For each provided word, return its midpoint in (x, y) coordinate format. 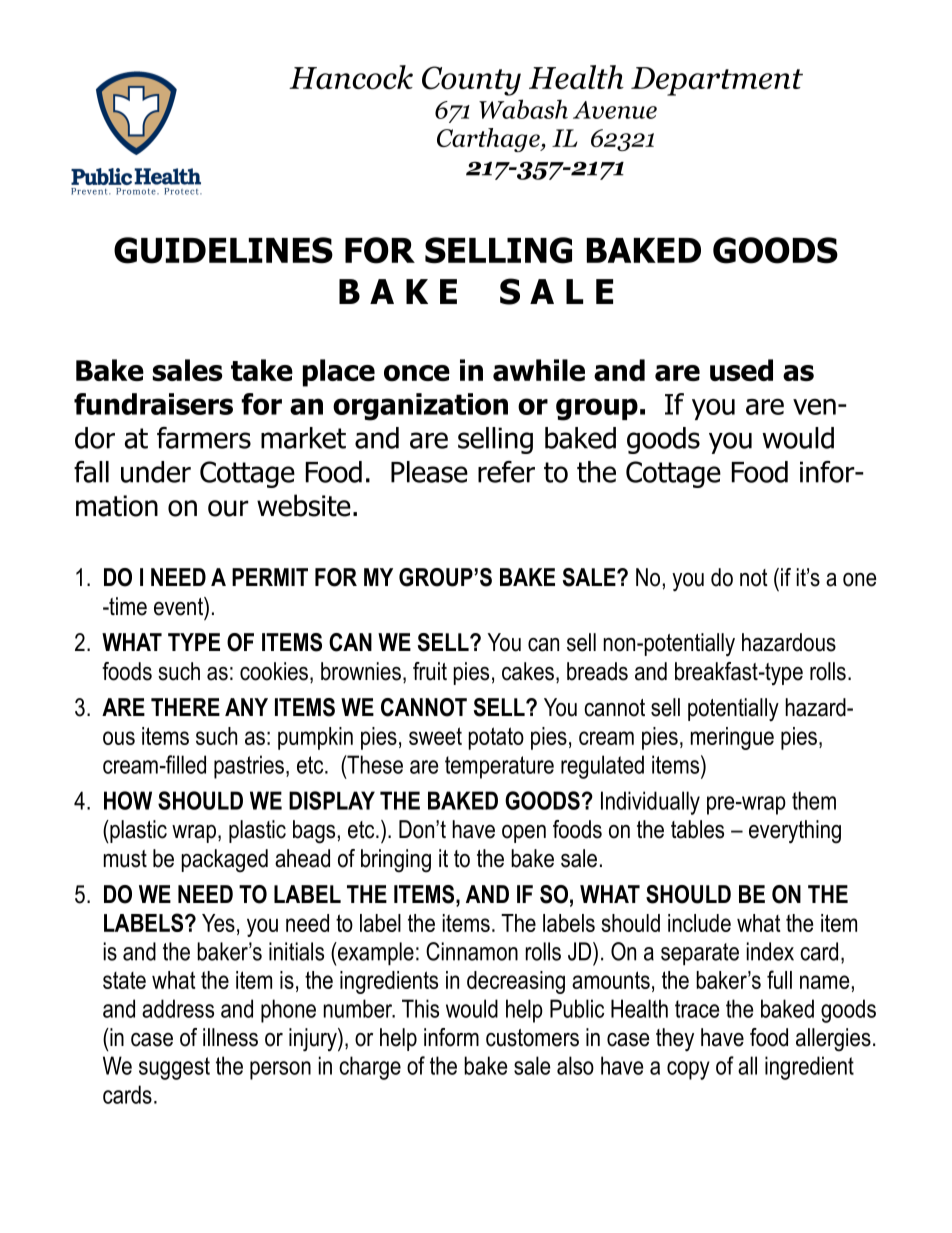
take (262, 370)
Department (717, 81)
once (417, 373)
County (471, 81)
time (127, 606)
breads (597, 671)
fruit (430, 671)
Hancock (351, 77)
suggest (174, 1068)
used (741, 370)
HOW (128, 800)
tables (697, 829)
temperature (499, 767)
